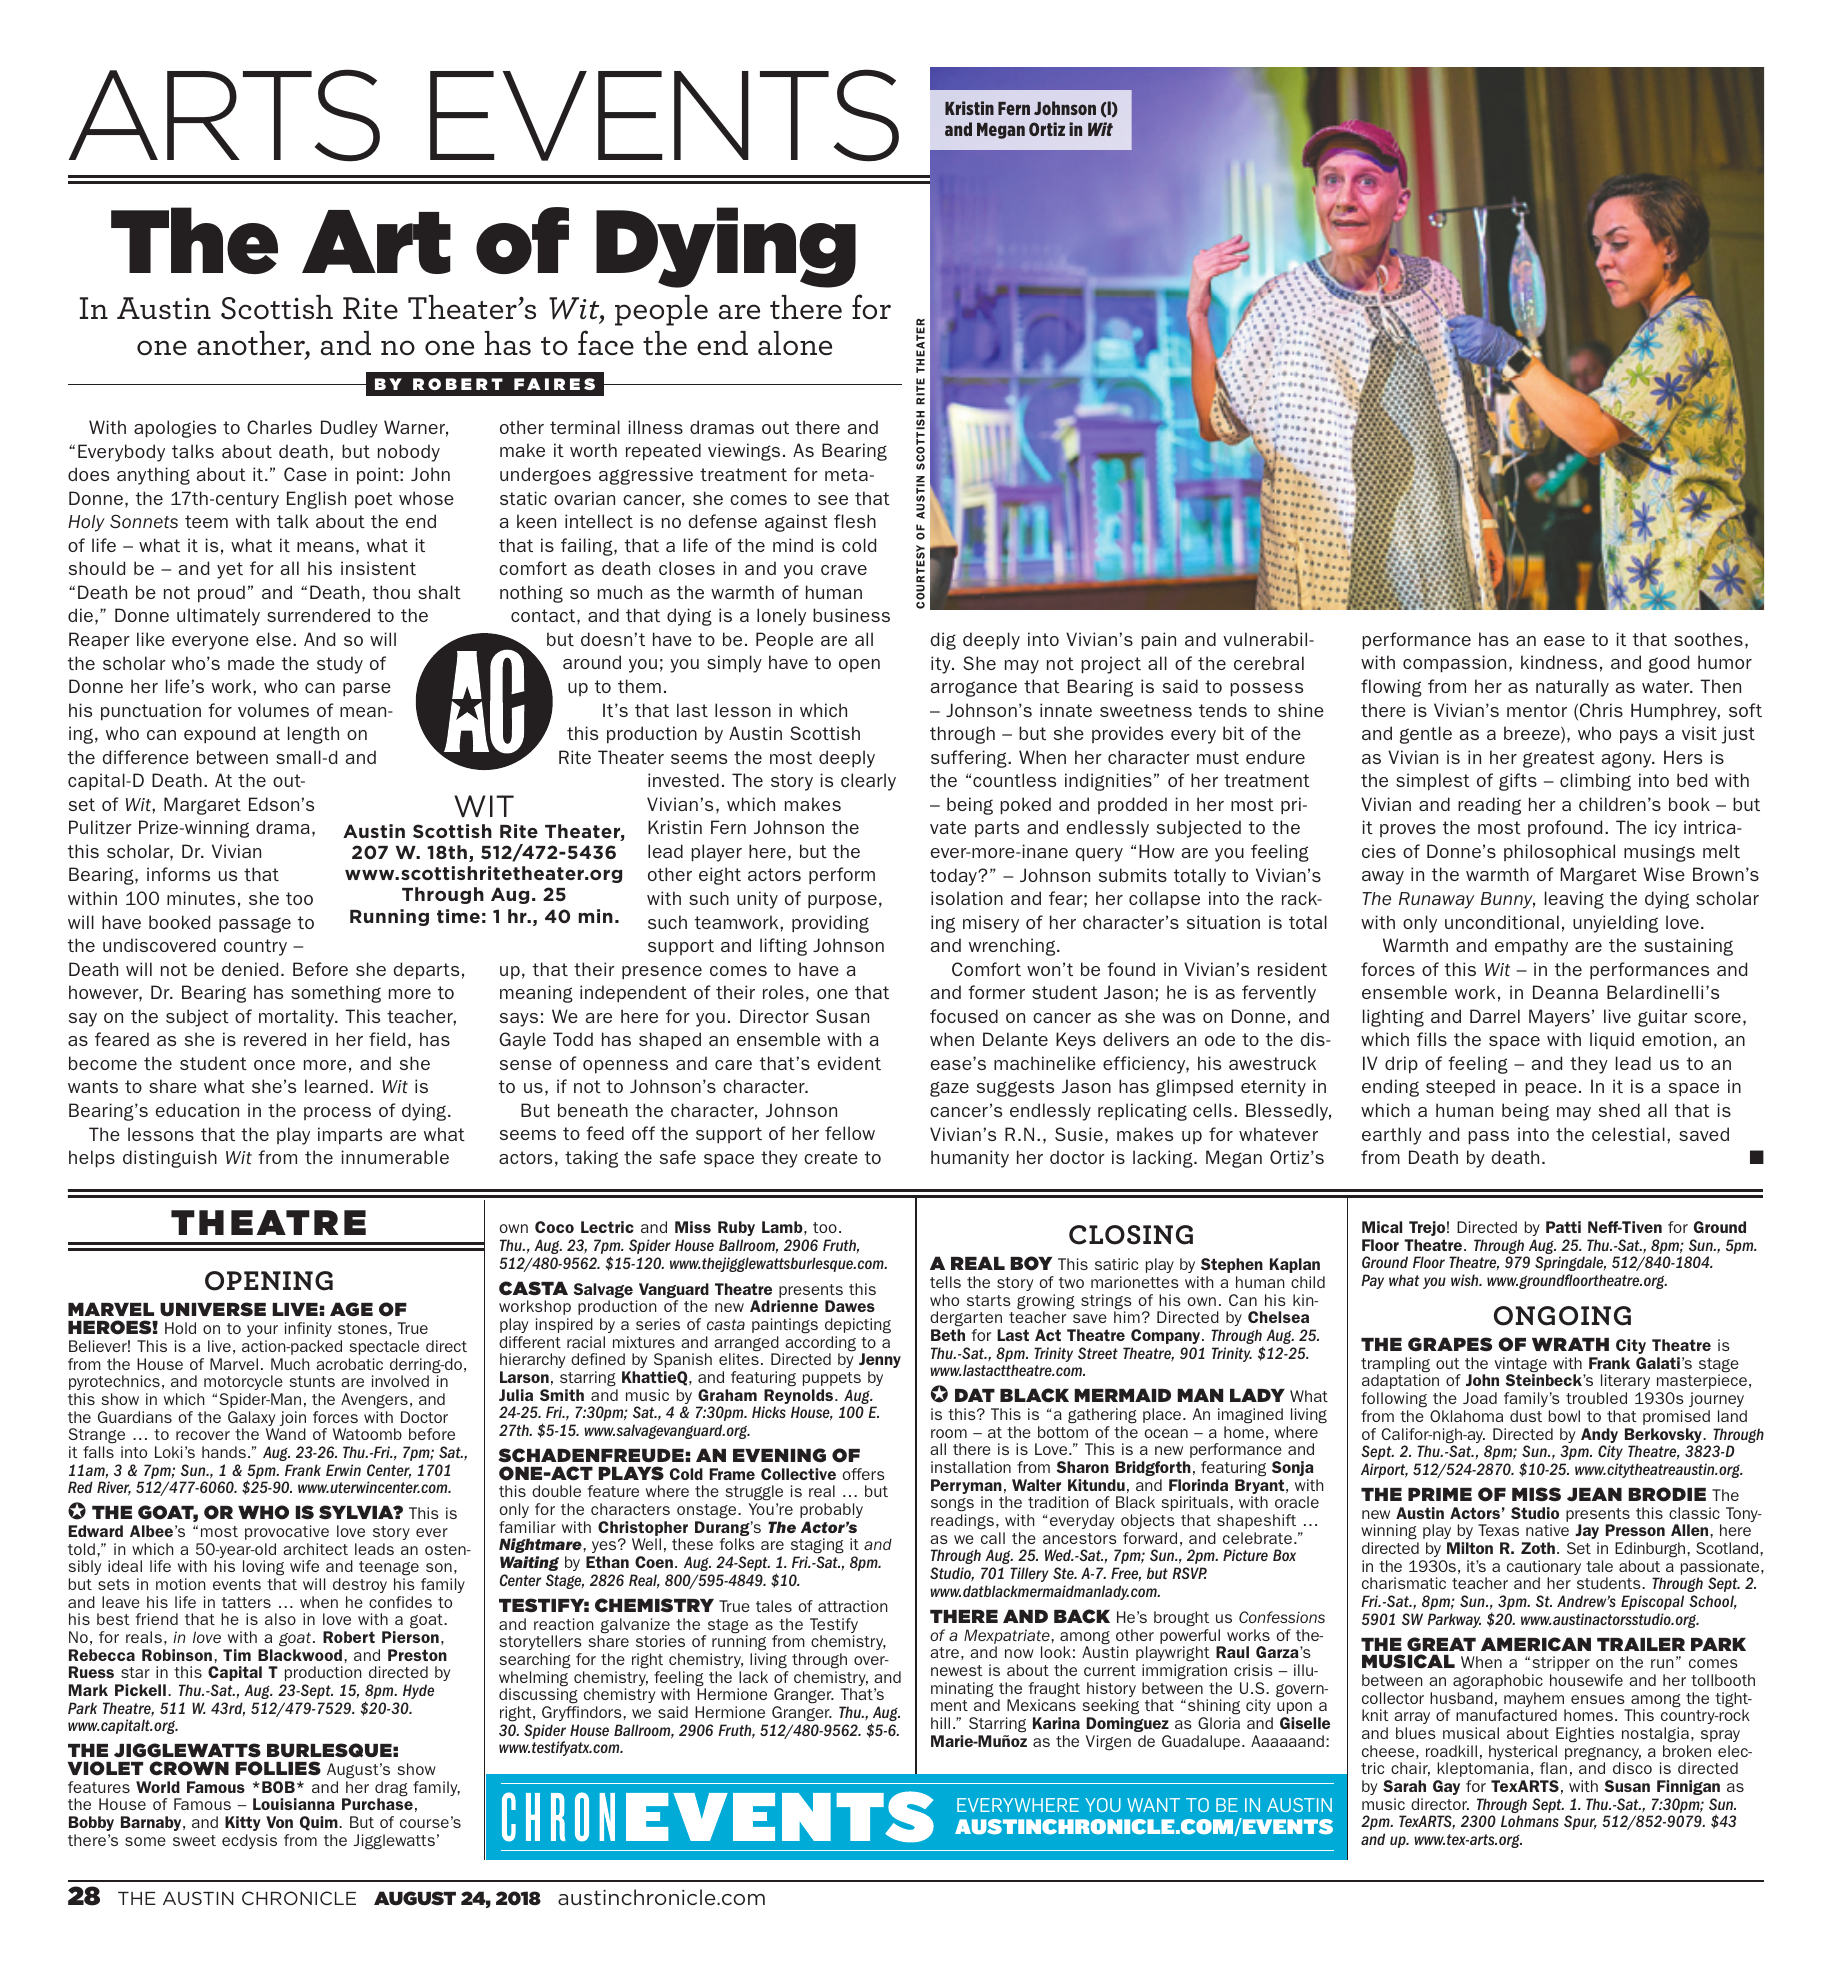 This page has width=1832, height=1980. I want to click on hill, so click(940, 1723).
